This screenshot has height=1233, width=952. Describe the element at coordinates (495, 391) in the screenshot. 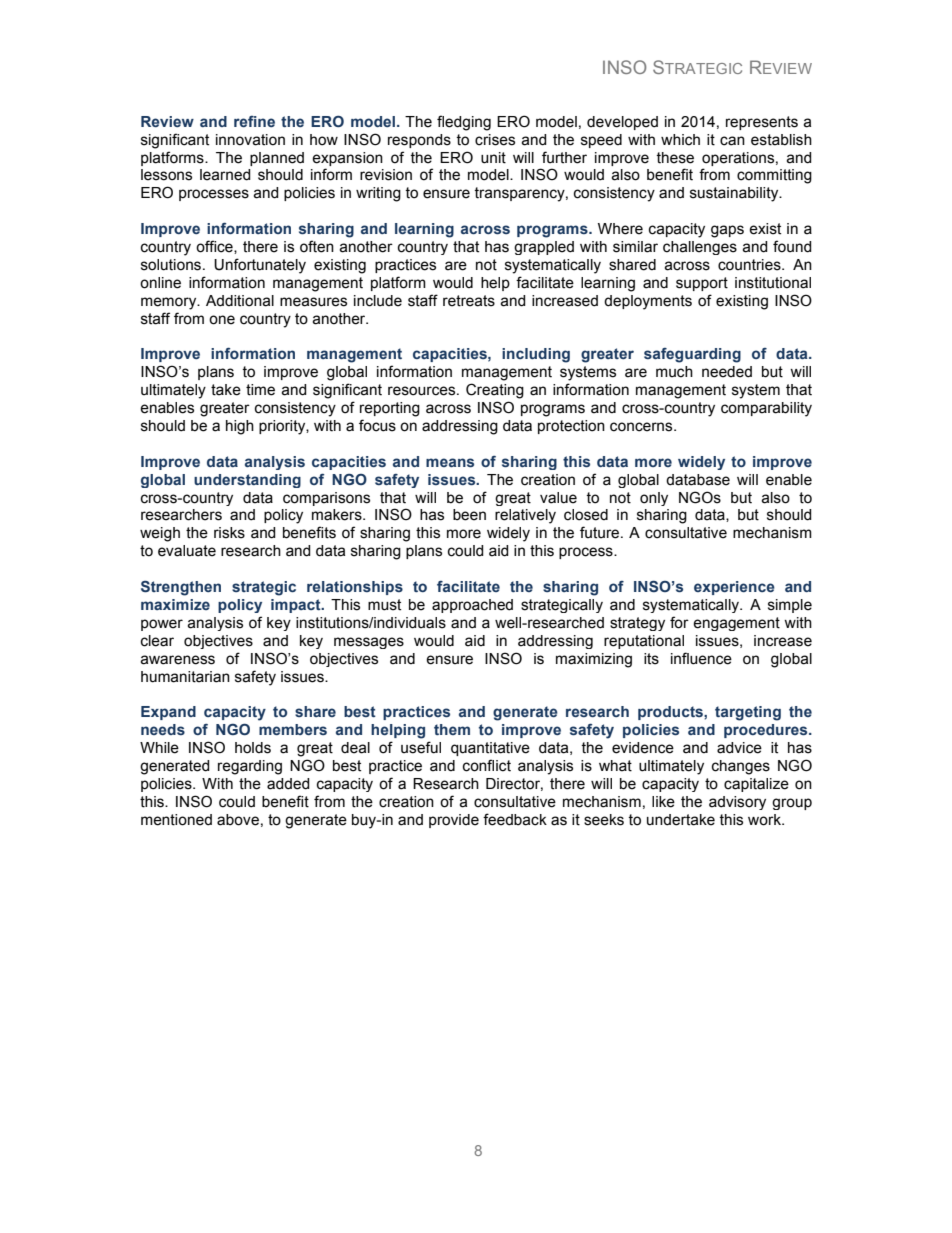

I see `Creating` at that location.
